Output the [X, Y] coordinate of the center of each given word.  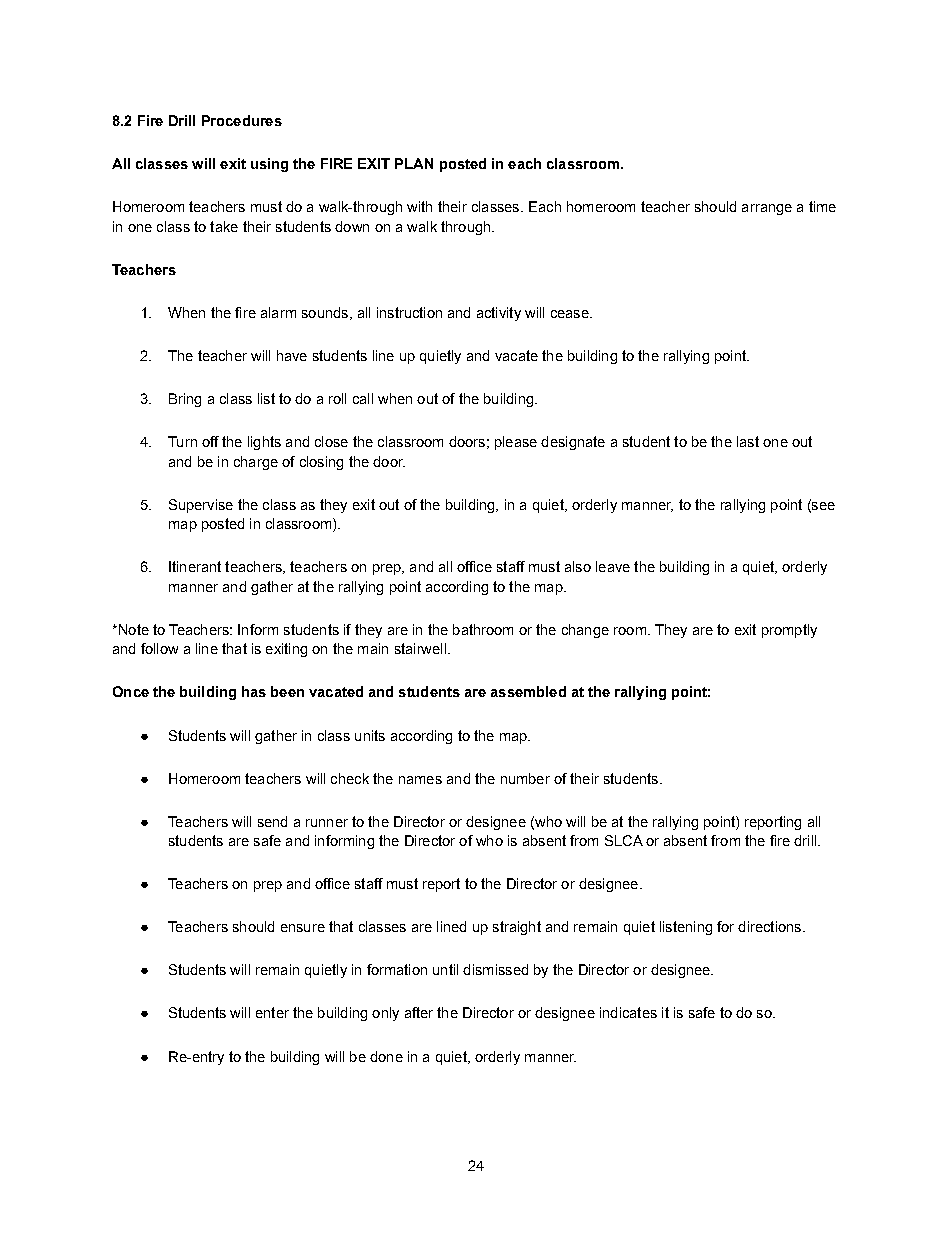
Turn [182, 441]
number [525, 778]
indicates [628, 1012]
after [419, 1012]
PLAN [414, 163]
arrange [767, 209]
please [516, 443]
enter [272, 1012]
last [748, 441]
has [254, 691]
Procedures [242, 120]
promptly [789, 631]
